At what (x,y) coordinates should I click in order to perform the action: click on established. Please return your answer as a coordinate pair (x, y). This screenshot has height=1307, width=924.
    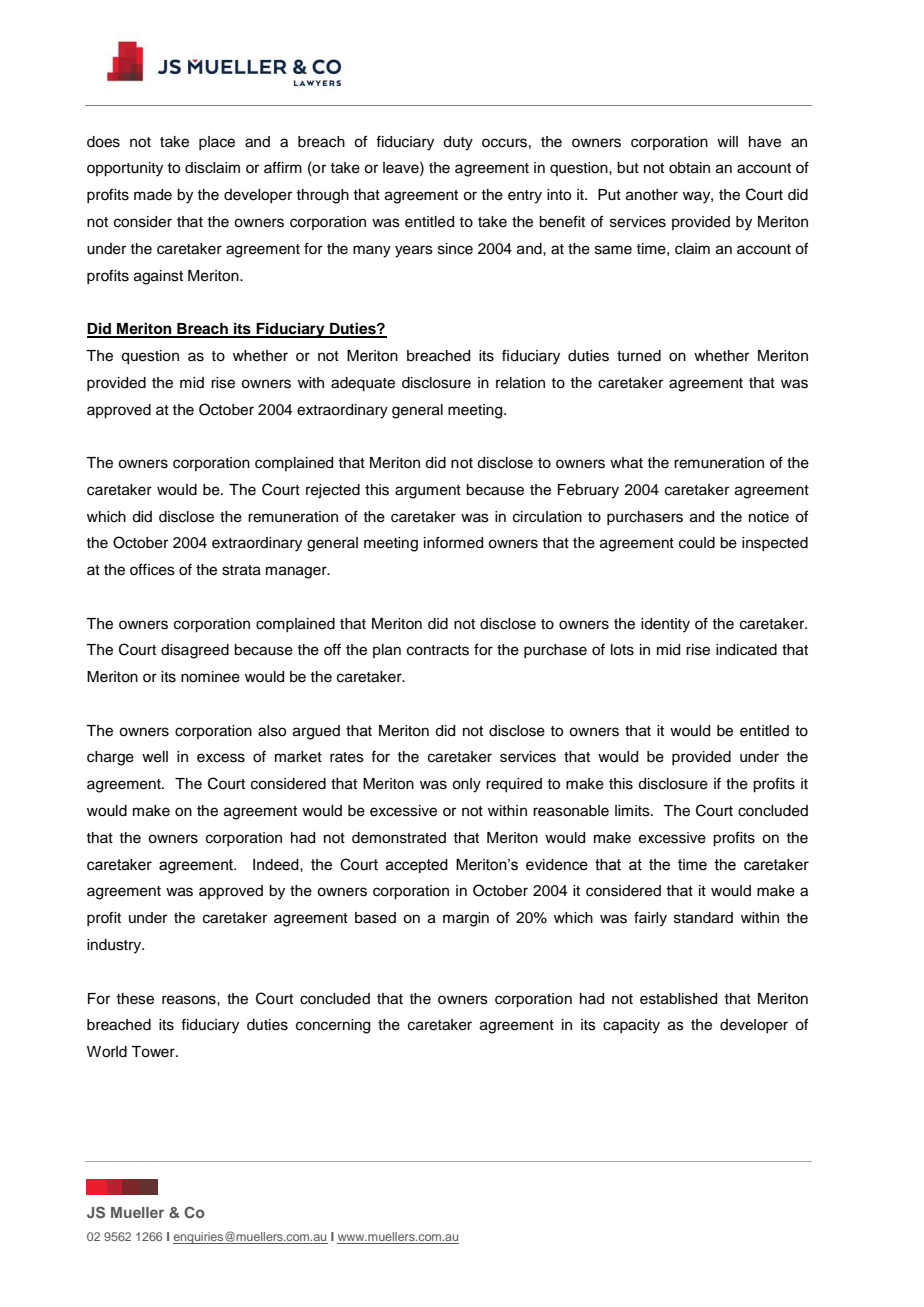
    Looking at the image, I should click on (678, 999).
